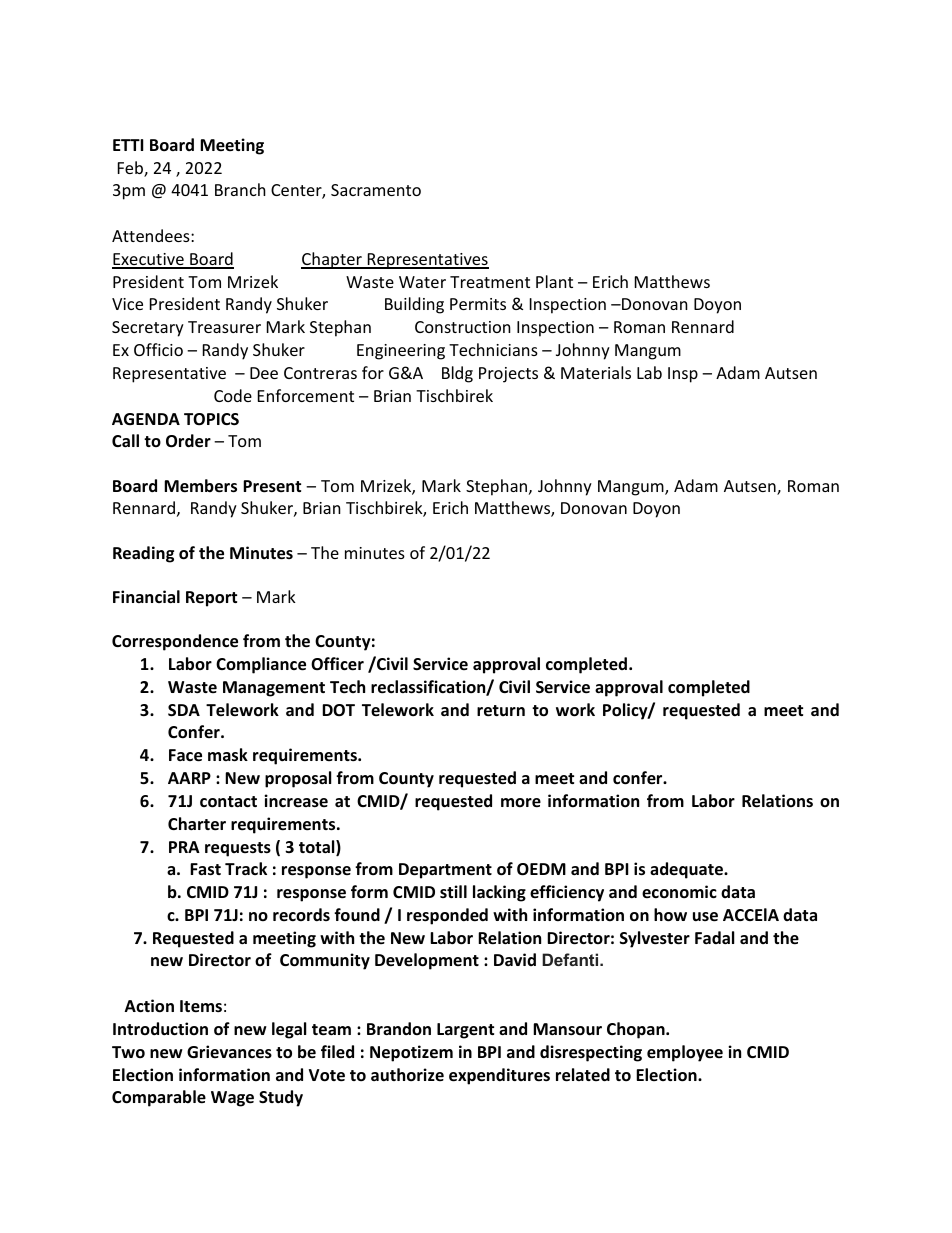  What do you see at coordinates (189, 778) in the screenshot?
I see `AARP` at bounding box center [189, 778].
